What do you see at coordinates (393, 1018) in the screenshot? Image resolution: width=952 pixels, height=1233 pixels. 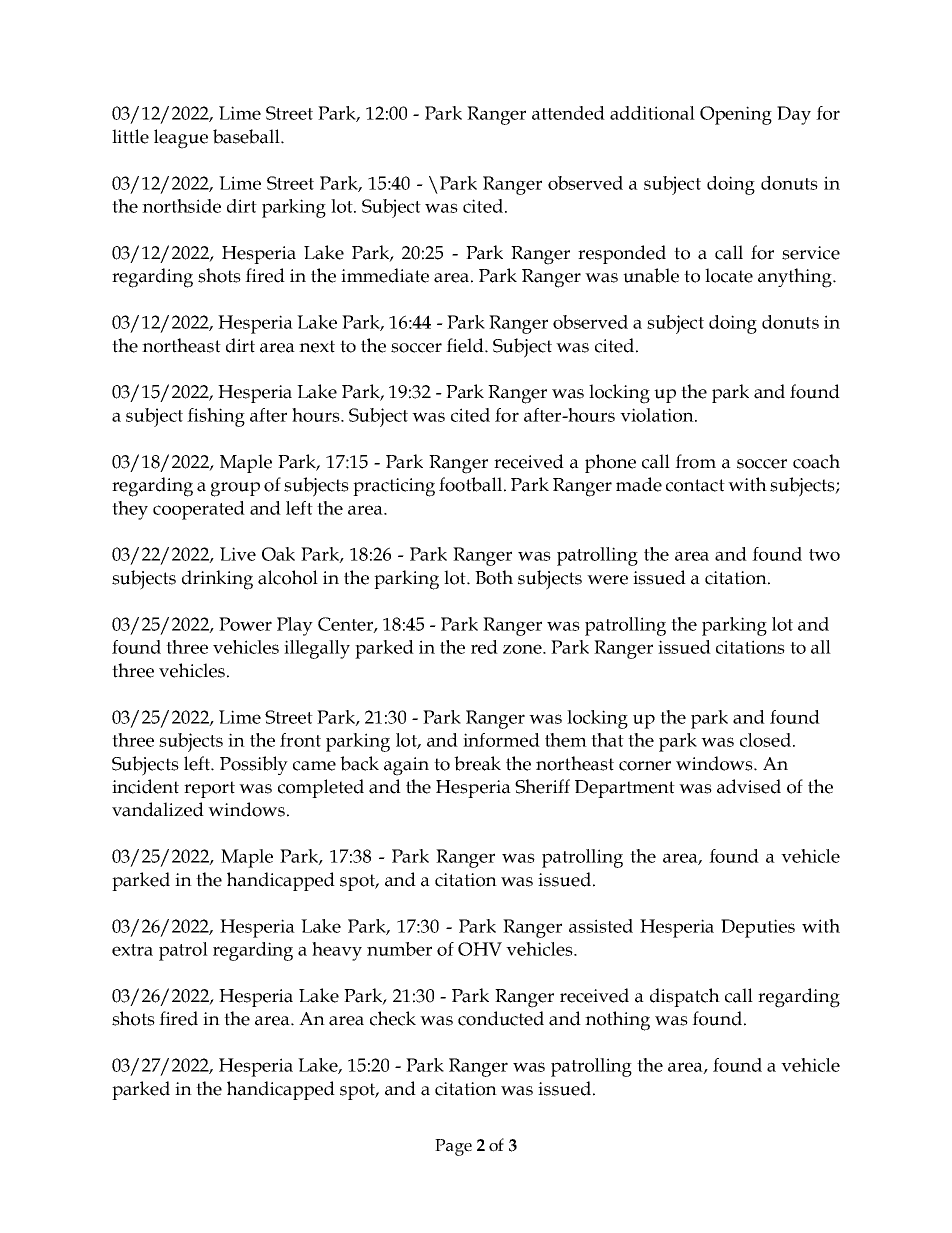 I see `check` at bounding box center [393, 1018].
